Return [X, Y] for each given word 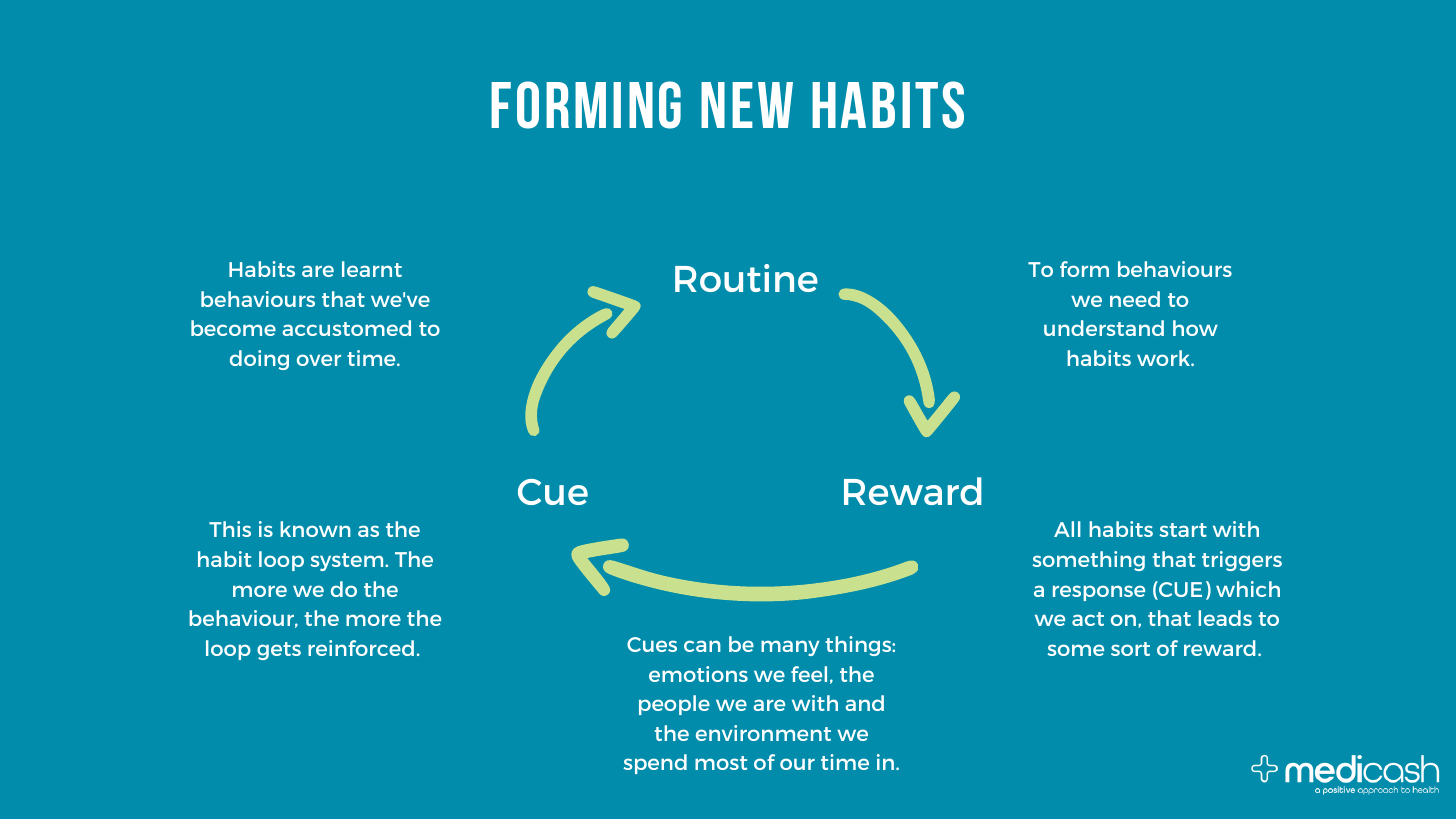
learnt [372, 269]
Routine [746, 278]
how [1195, 328]
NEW [747, 105]
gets [279, 651]
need [1135, 299]
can [702, 646]
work [1165, 358]
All [1067, 529]
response [1099, 593]
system [348, 562]
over [319, 360]
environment [763, 733]
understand [1104, 328]
